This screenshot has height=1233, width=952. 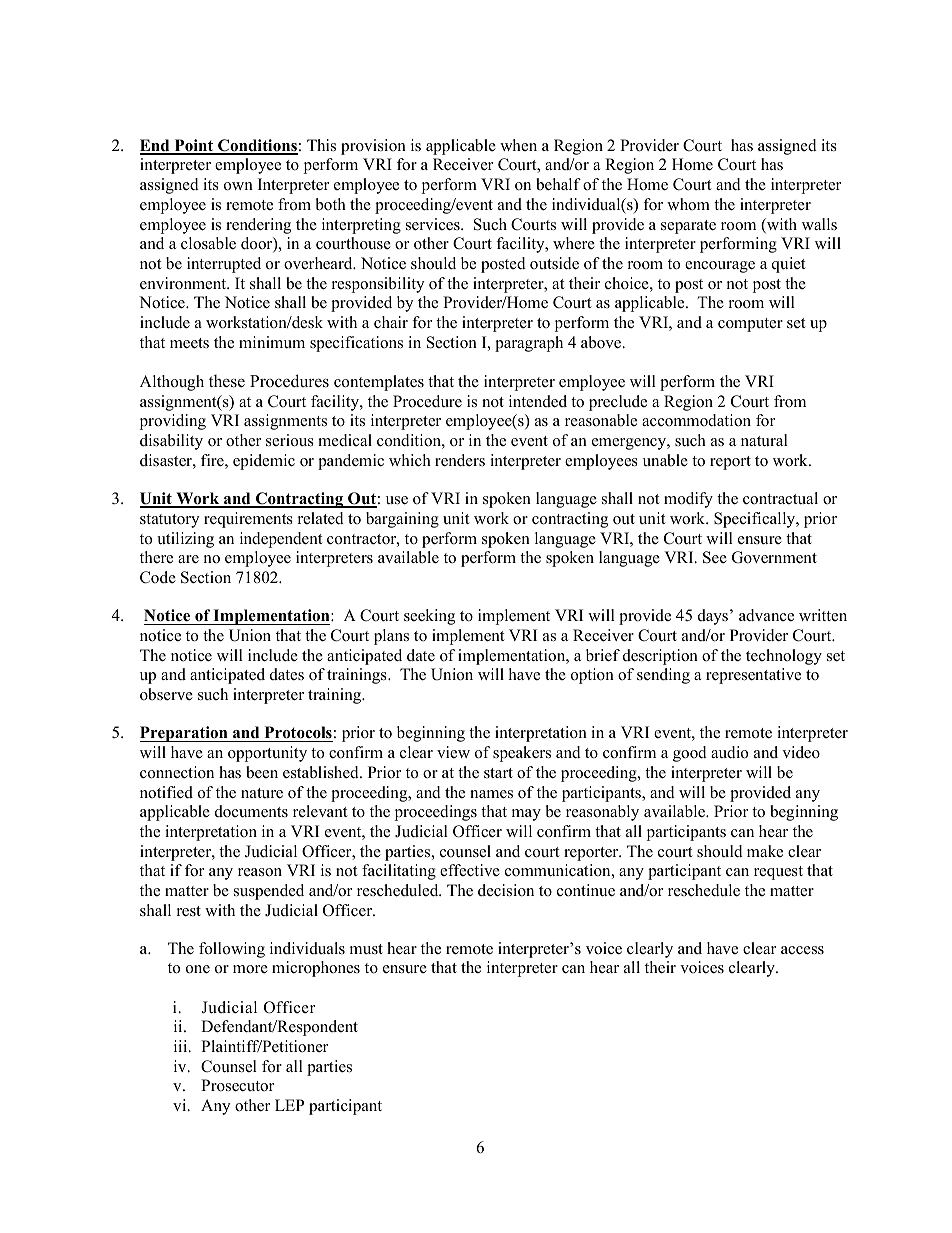 I want to click on whom, so click(x=688, y=204).
